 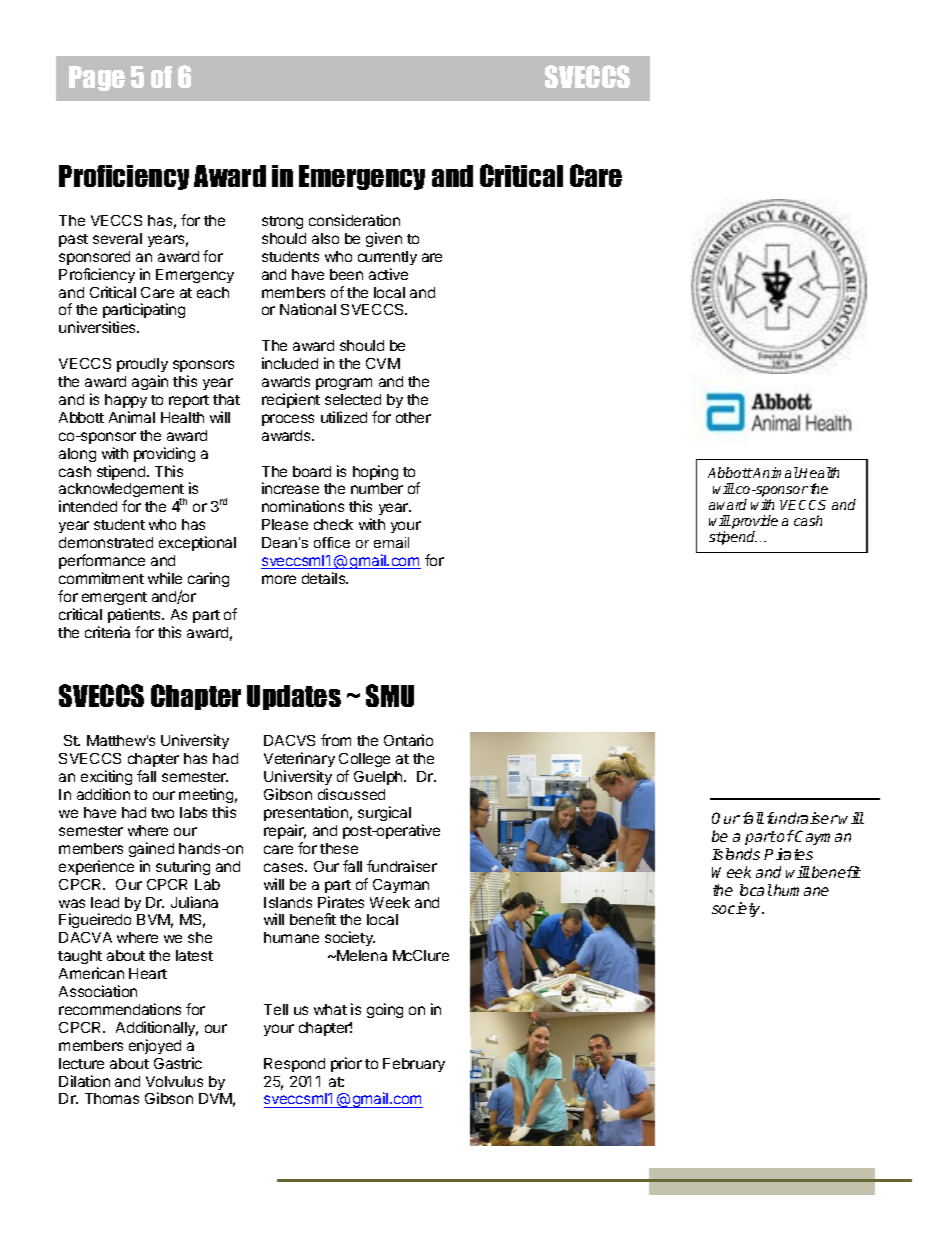 What do you see at coordinates (754, 523) in the screenshot?
I see `provide` at bounding box center [754, 523].
